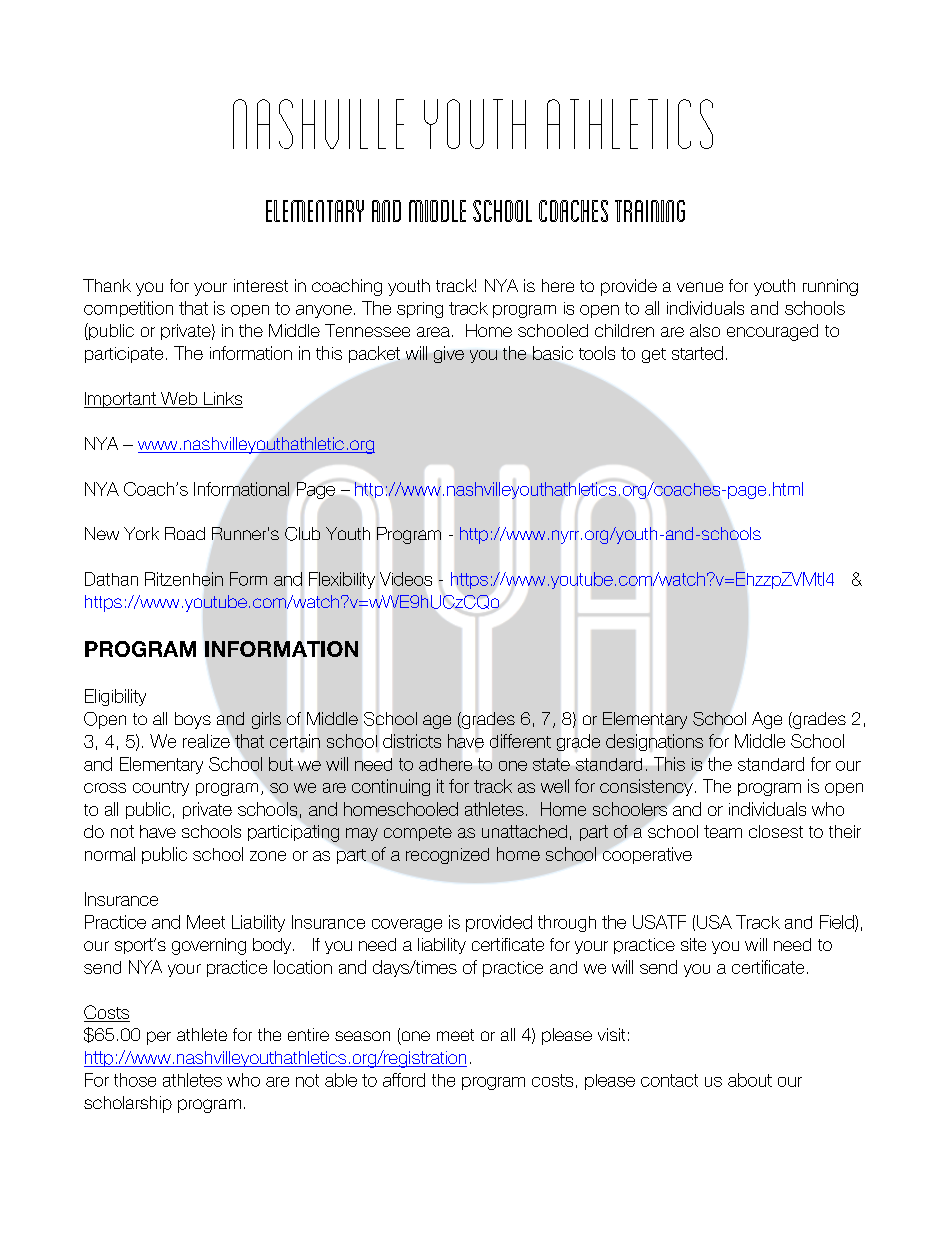  Describe the element at coordinates (261, 285) in the screenshot. I see `interest` at that location.
